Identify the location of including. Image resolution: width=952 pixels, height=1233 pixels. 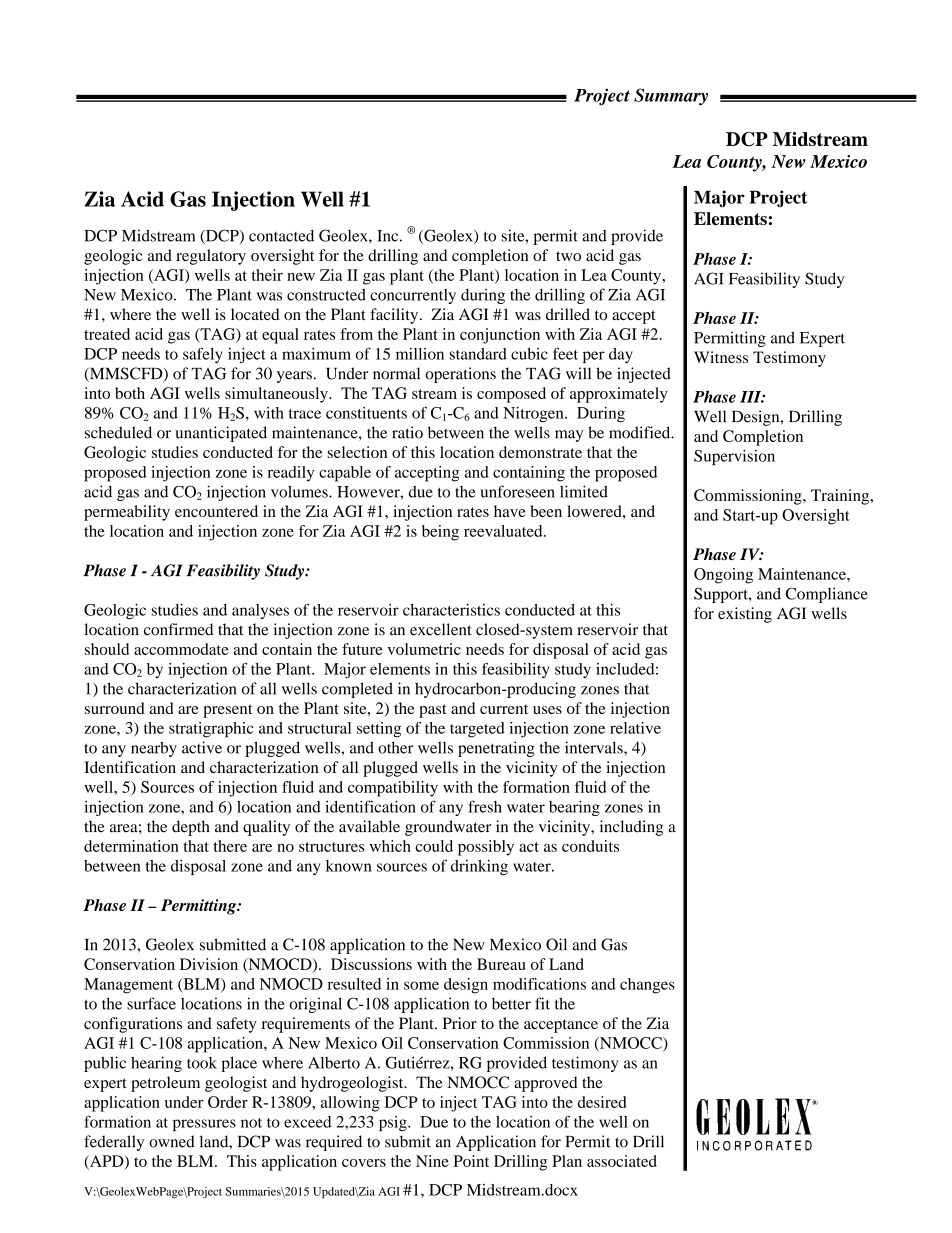
(631, 828).
